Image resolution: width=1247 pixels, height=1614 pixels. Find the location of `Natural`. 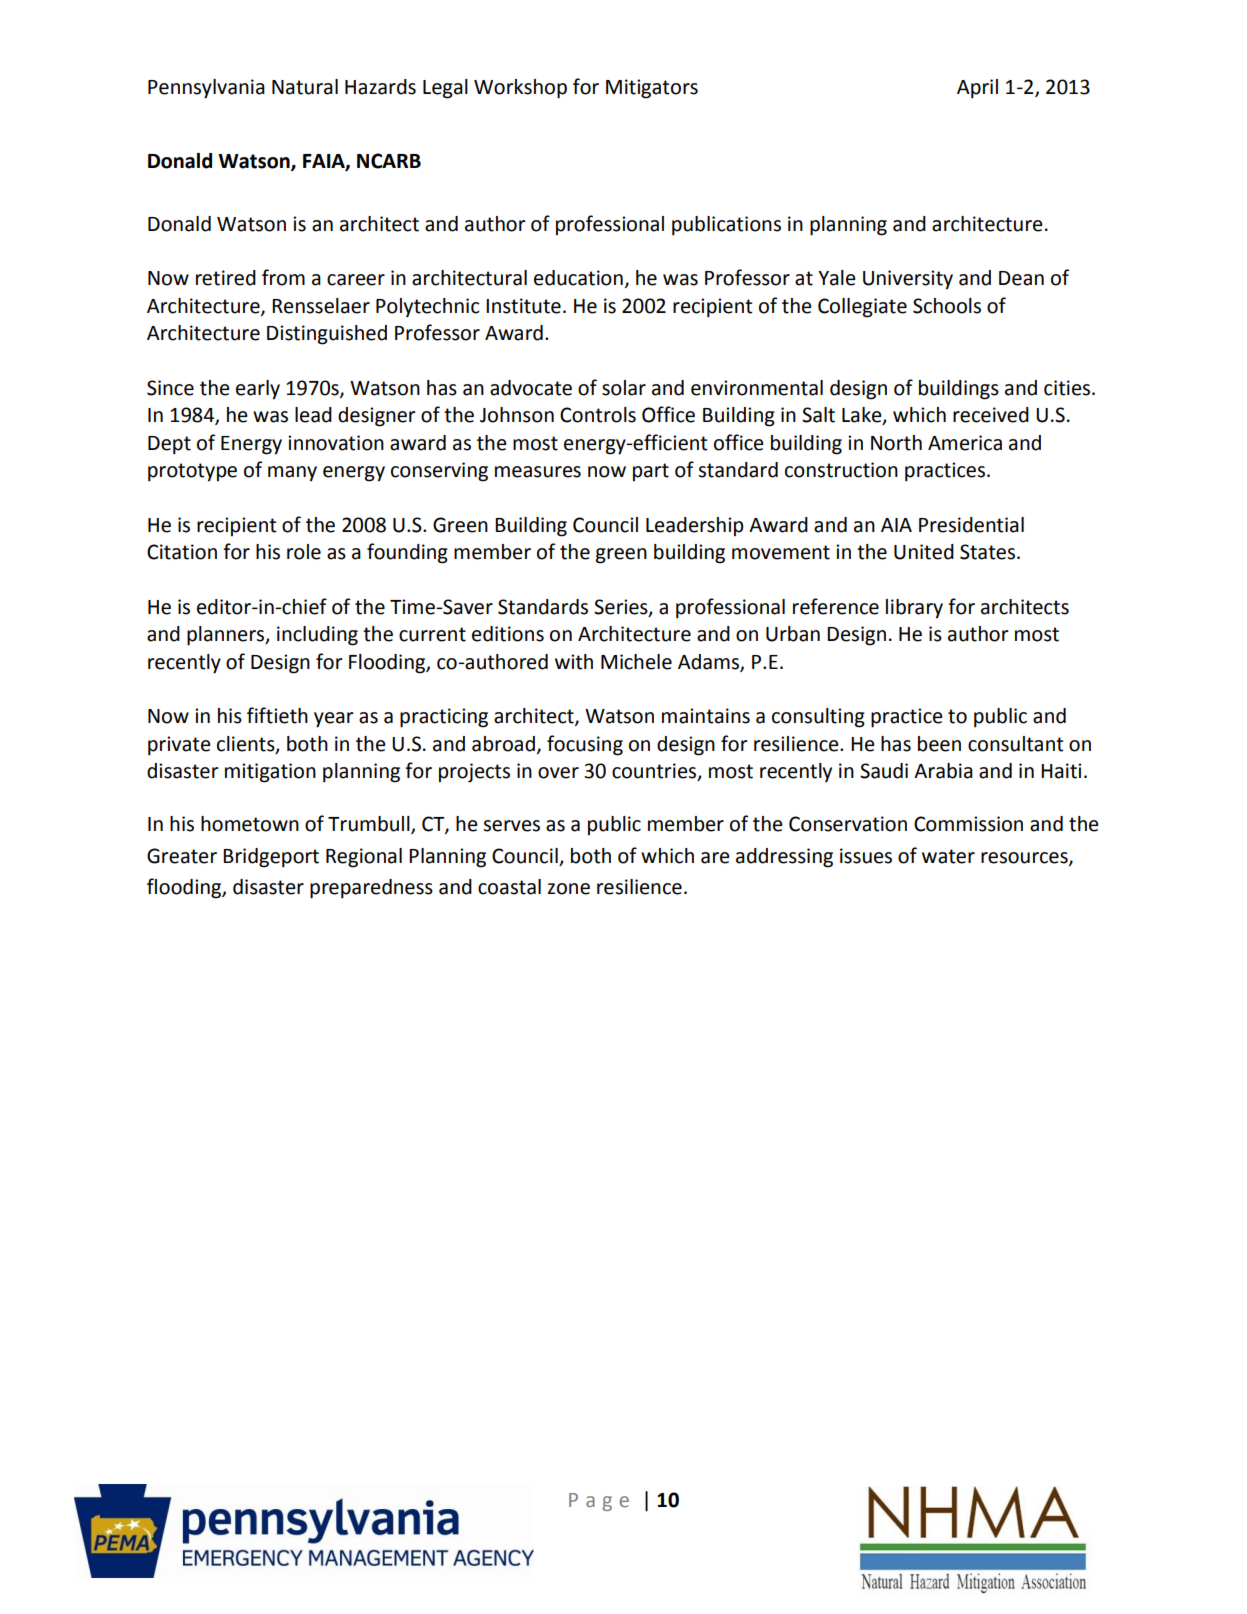

Natural is located at coordinates (305, 87).
